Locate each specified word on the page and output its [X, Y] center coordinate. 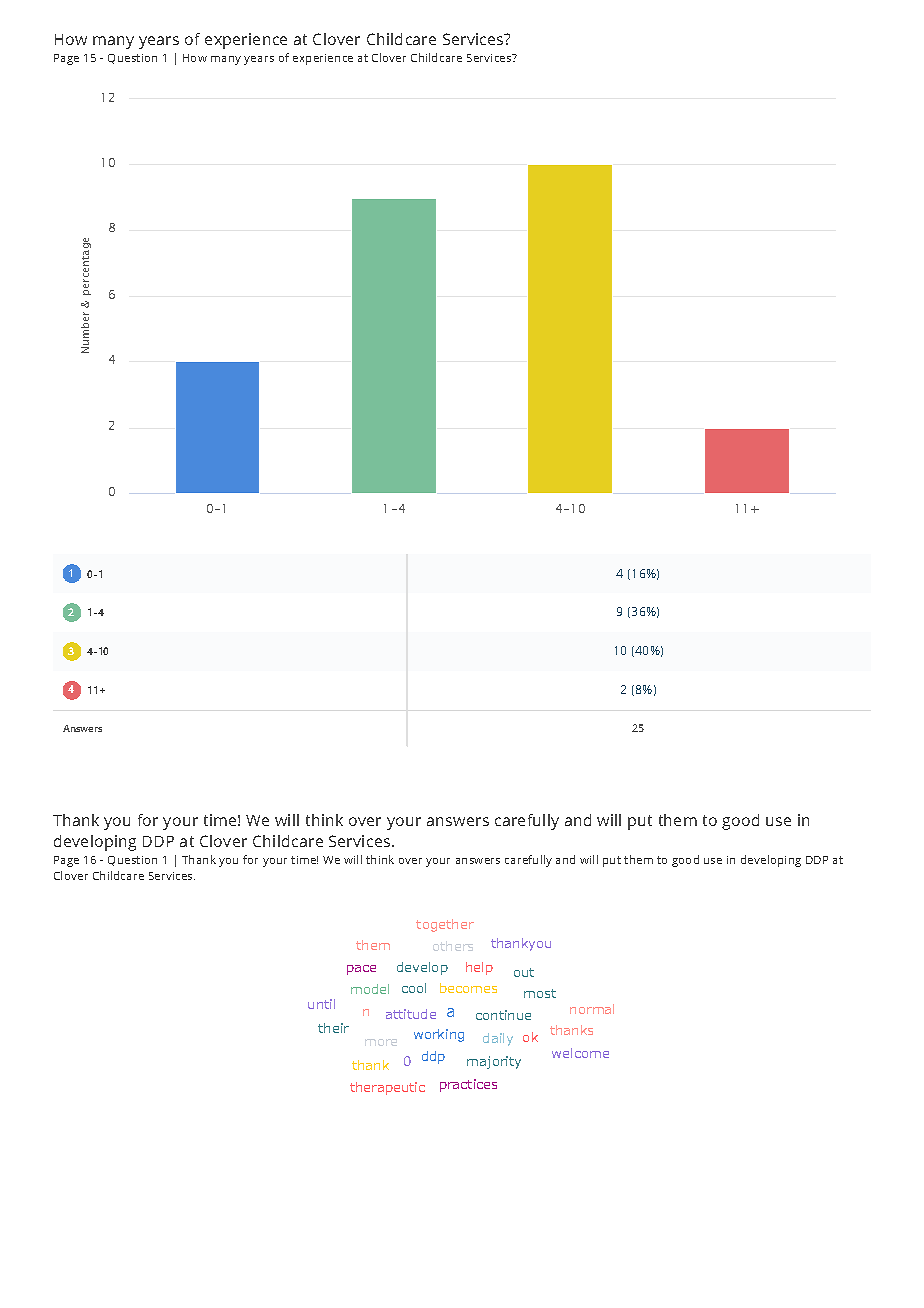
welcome [580, 1053]
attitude [411, 1014]
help [479, 968]
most [540, 993]
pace [361, 970]
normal [592, 1009]
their [333, 1028]
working [439, 1035]
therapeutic [387, 1088]
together [445, 925]
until [321, 1004]
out [524, 972]
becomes [468, 988]
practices [468, 1085]
